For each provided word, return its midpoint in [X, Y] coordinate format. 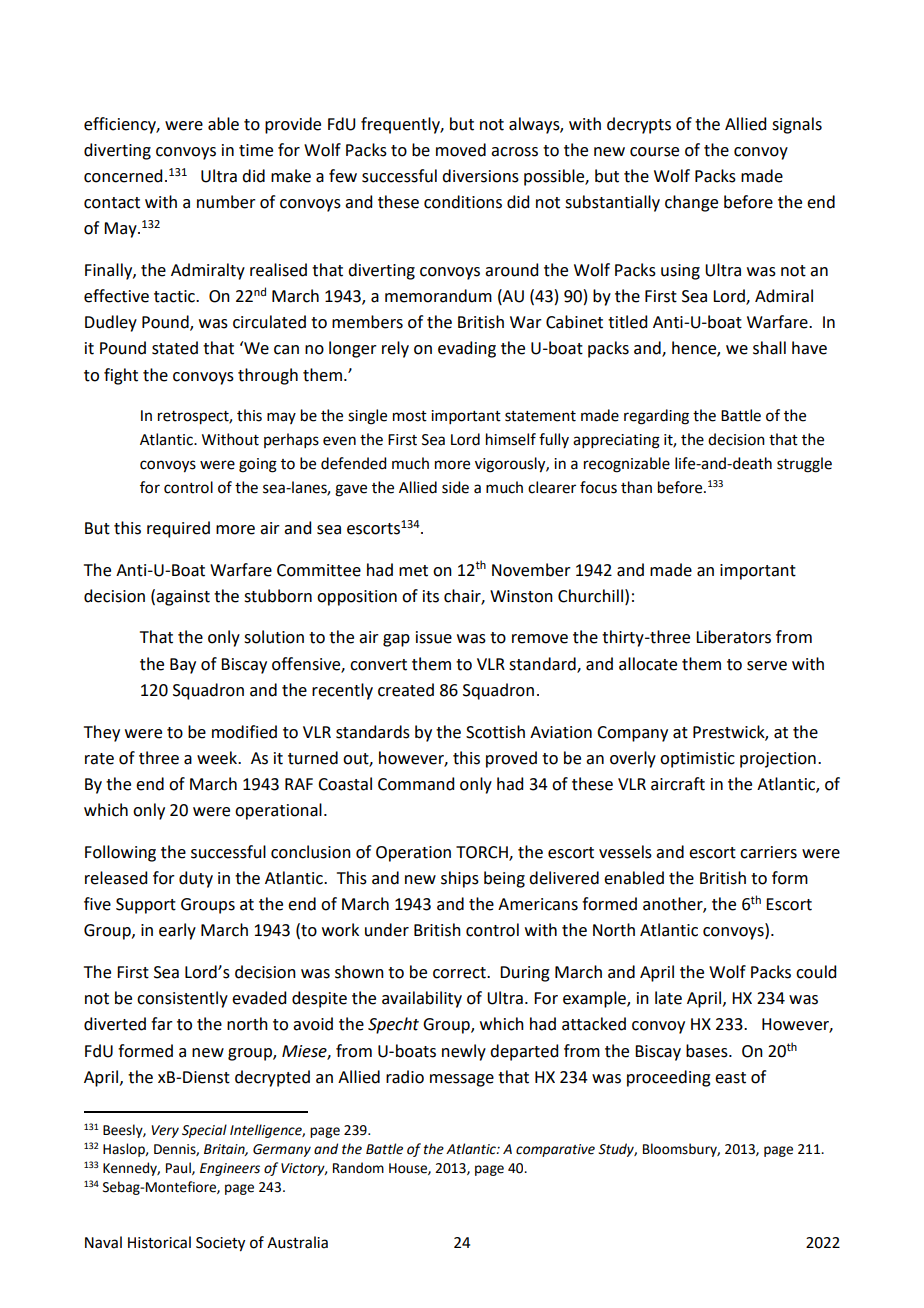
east [730, 1078]
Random [358, 1168]
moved [461, 150]
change [691, 203]
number [226, 202]
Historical [159, 1242]
